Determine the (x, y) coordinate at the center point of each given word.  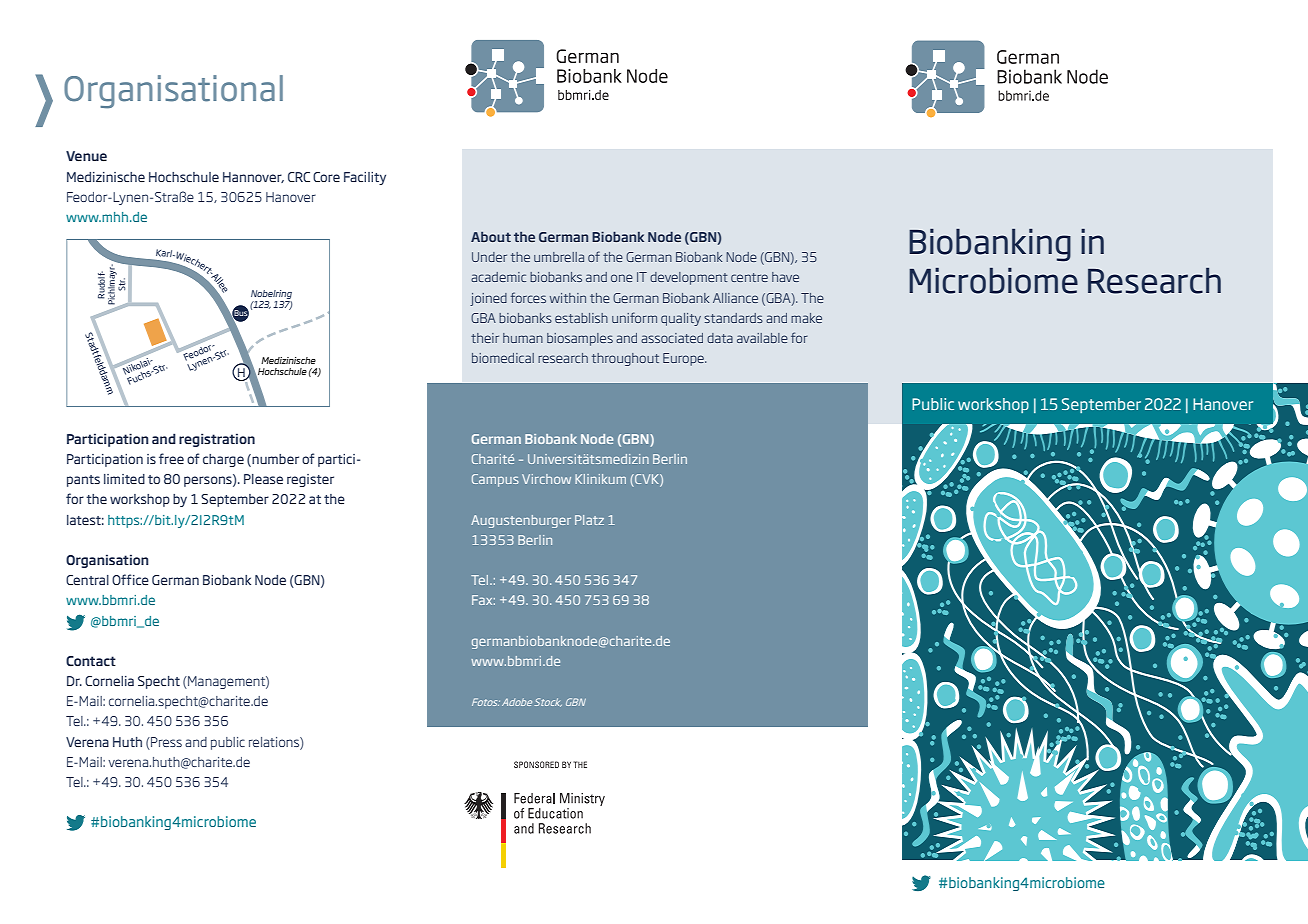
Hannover (253, 177)
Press (165, 742)
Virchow (546, 479)
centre (749, 277)
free (171, 458)
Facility (365, 178)
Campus (495, 480)
